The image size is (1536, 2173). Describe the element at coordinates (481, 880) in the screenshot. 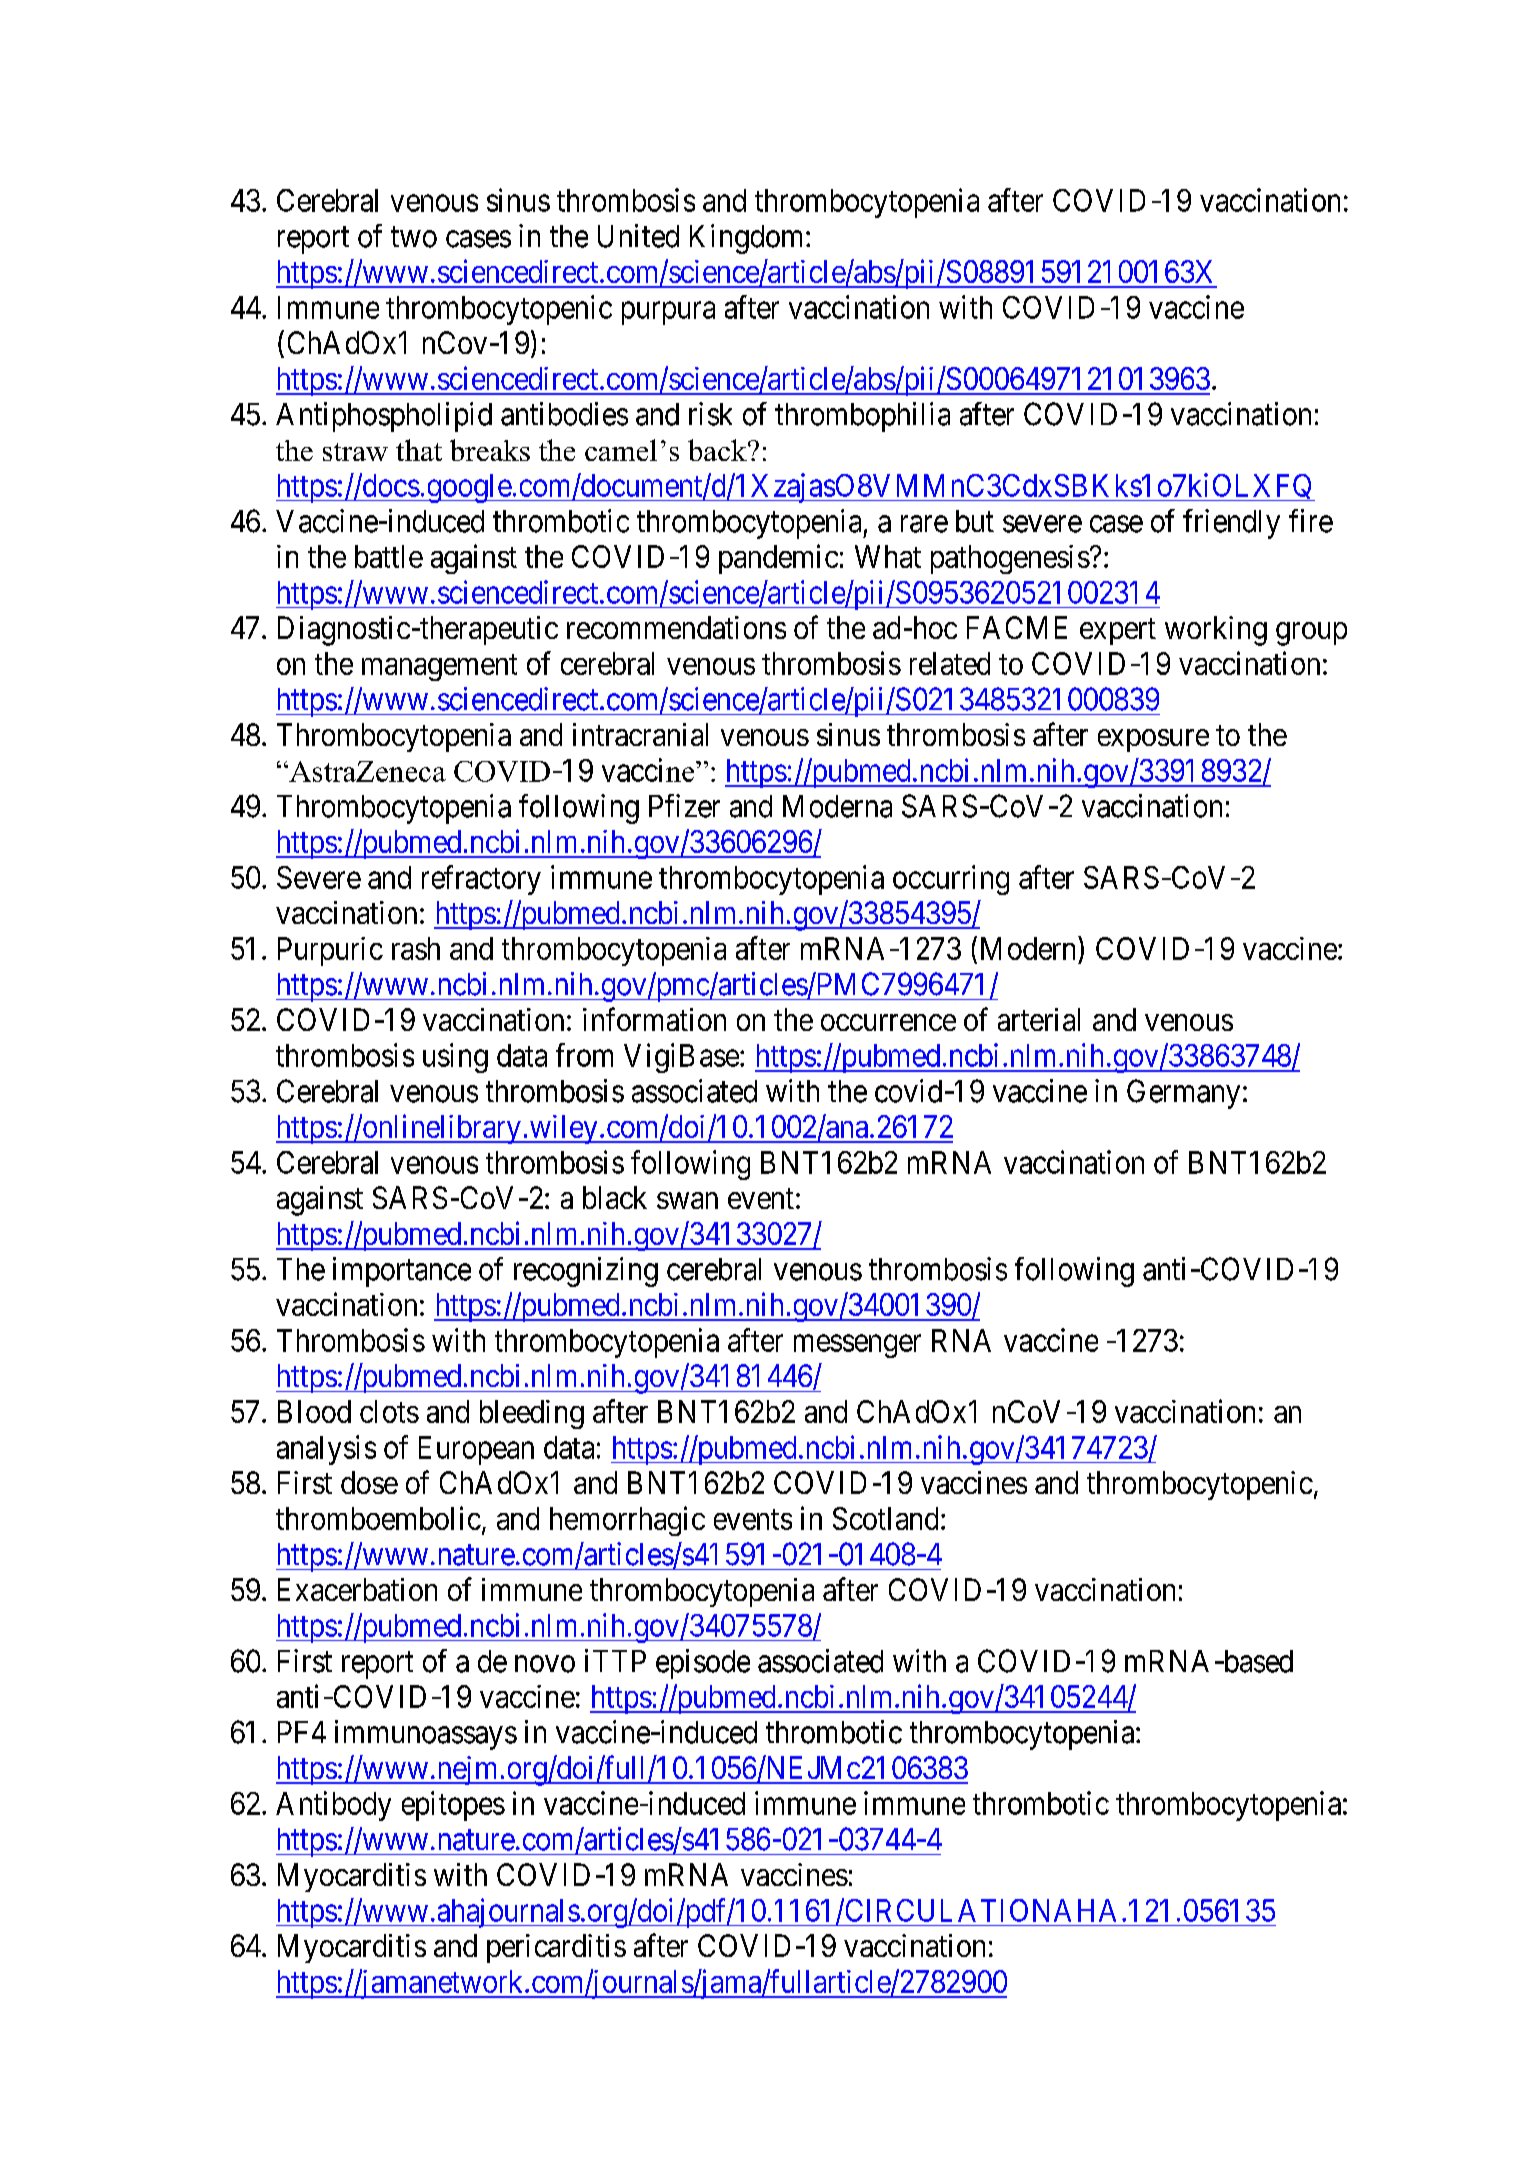

I see `refractory` at that location.
